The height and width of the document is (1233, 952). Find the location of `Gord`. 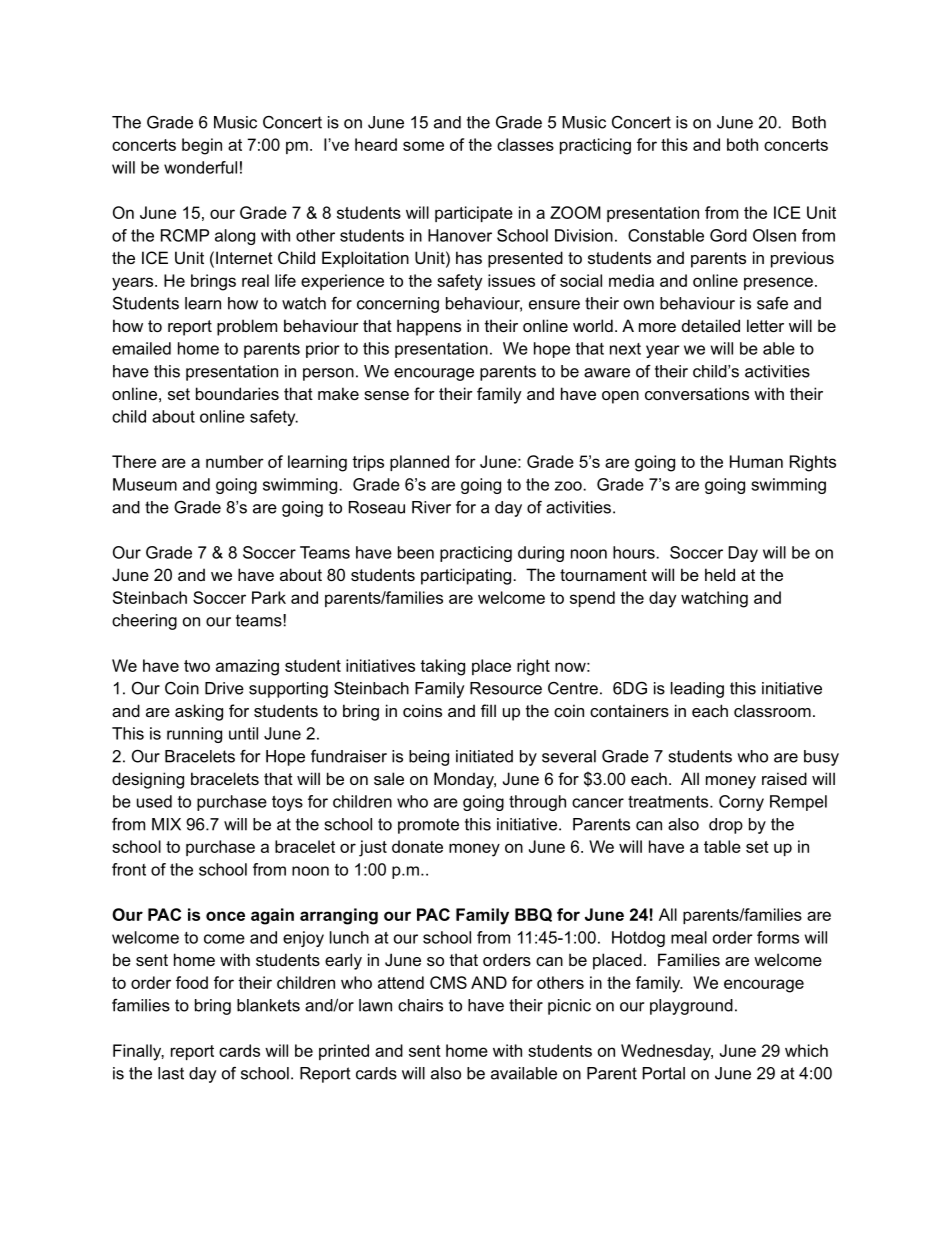

Gord is located at coordinates (728, 235).
